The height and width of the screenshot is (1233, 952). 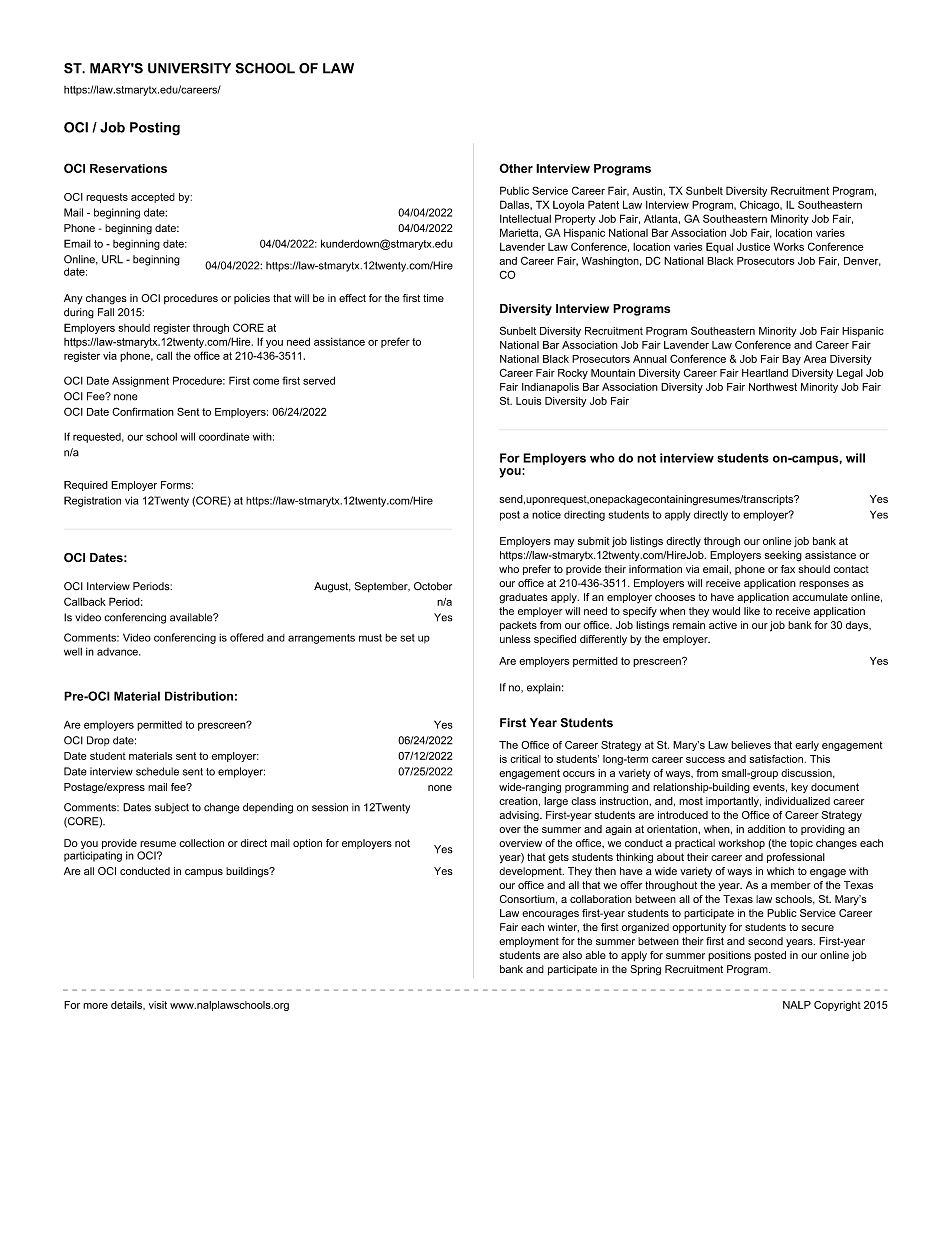 What do you see at coordinates (647, 190) in the screenshot?
I see `Austin` at bounding box center [647, 190].
